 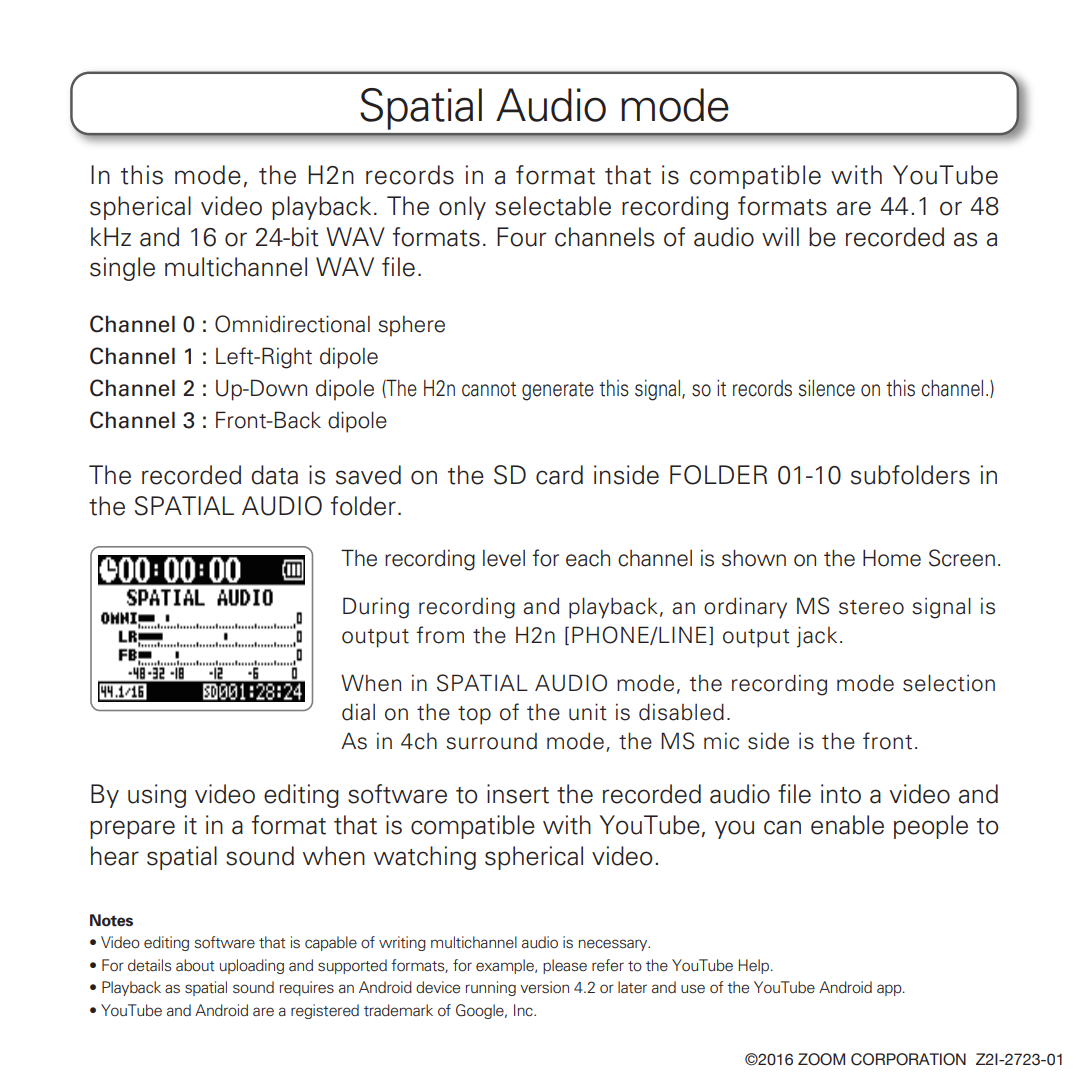 I want to click on will, so click(x=780, y=236).
